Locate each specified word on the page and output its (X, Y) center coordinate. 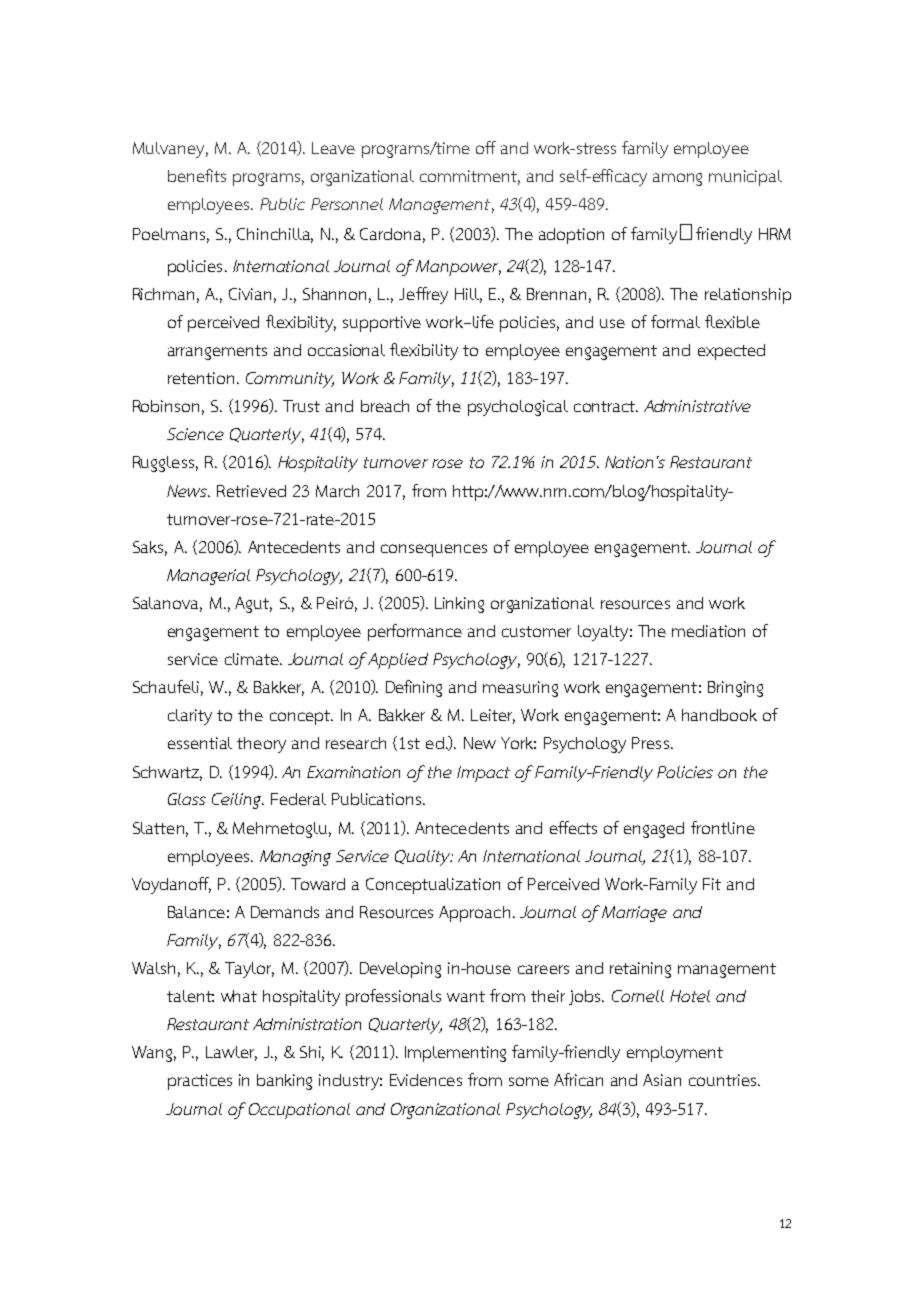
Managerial (208, 577)
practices (200, 1082)
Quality (423, 858)
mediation (708, 631)
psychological (518, 408)
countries (724, 1080)
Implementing (455, 1054)
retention (201, 378)
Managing (295, 858)
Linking (459, 605)
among (677, 179)
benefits (197, 175)
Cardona (390, 234)
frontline (723, 827)
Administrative (697, 406)
